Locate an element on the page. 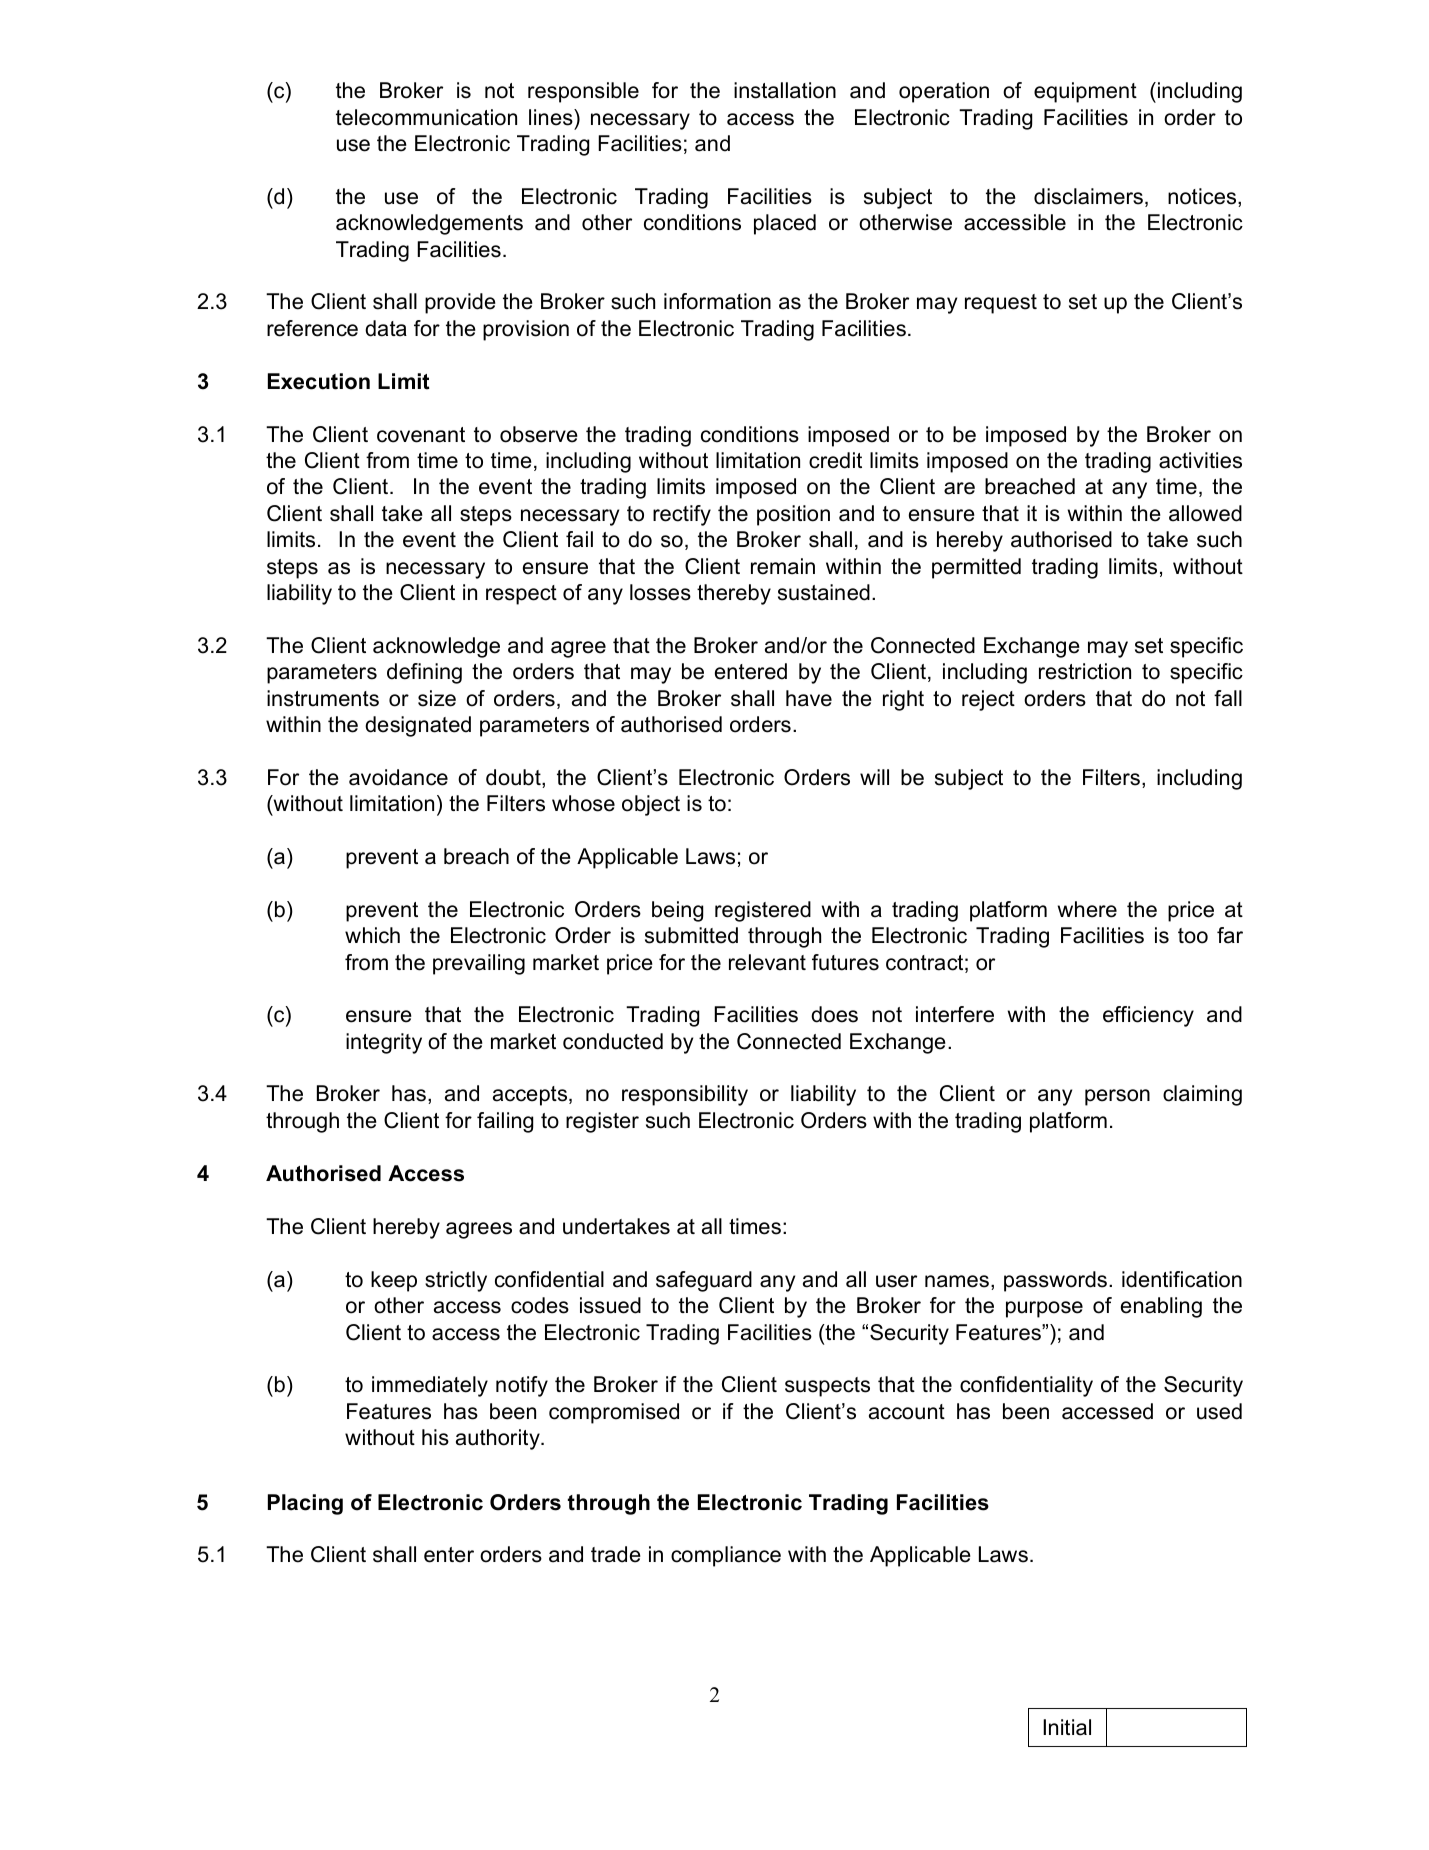 Image resolution: width=1429 pixels, height=1850 pixels. where is located at coordinates (1087, 909).
